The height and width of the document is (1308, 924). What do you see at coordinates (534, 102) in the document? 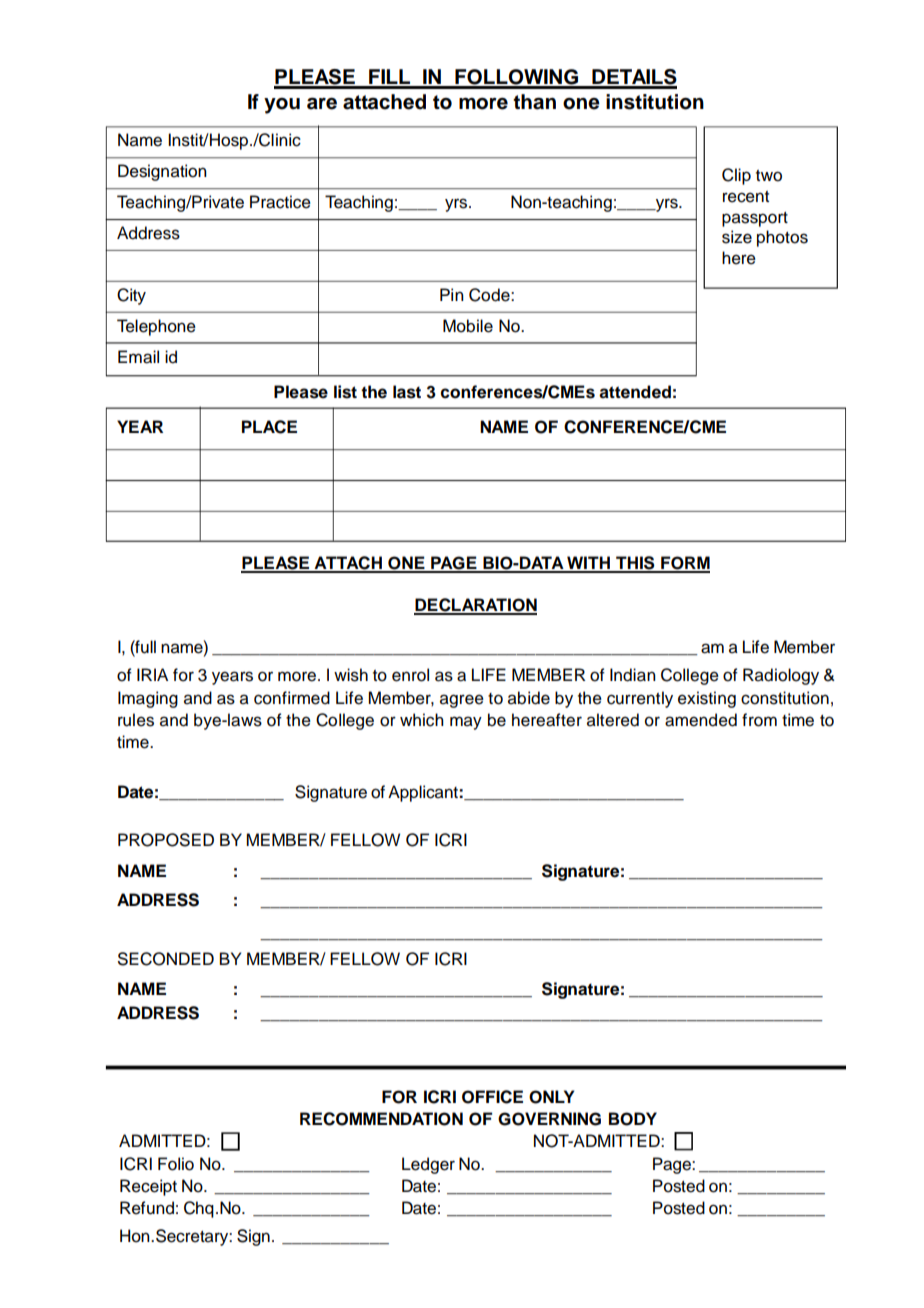
I see `than` at bounding box center [534, 102].
